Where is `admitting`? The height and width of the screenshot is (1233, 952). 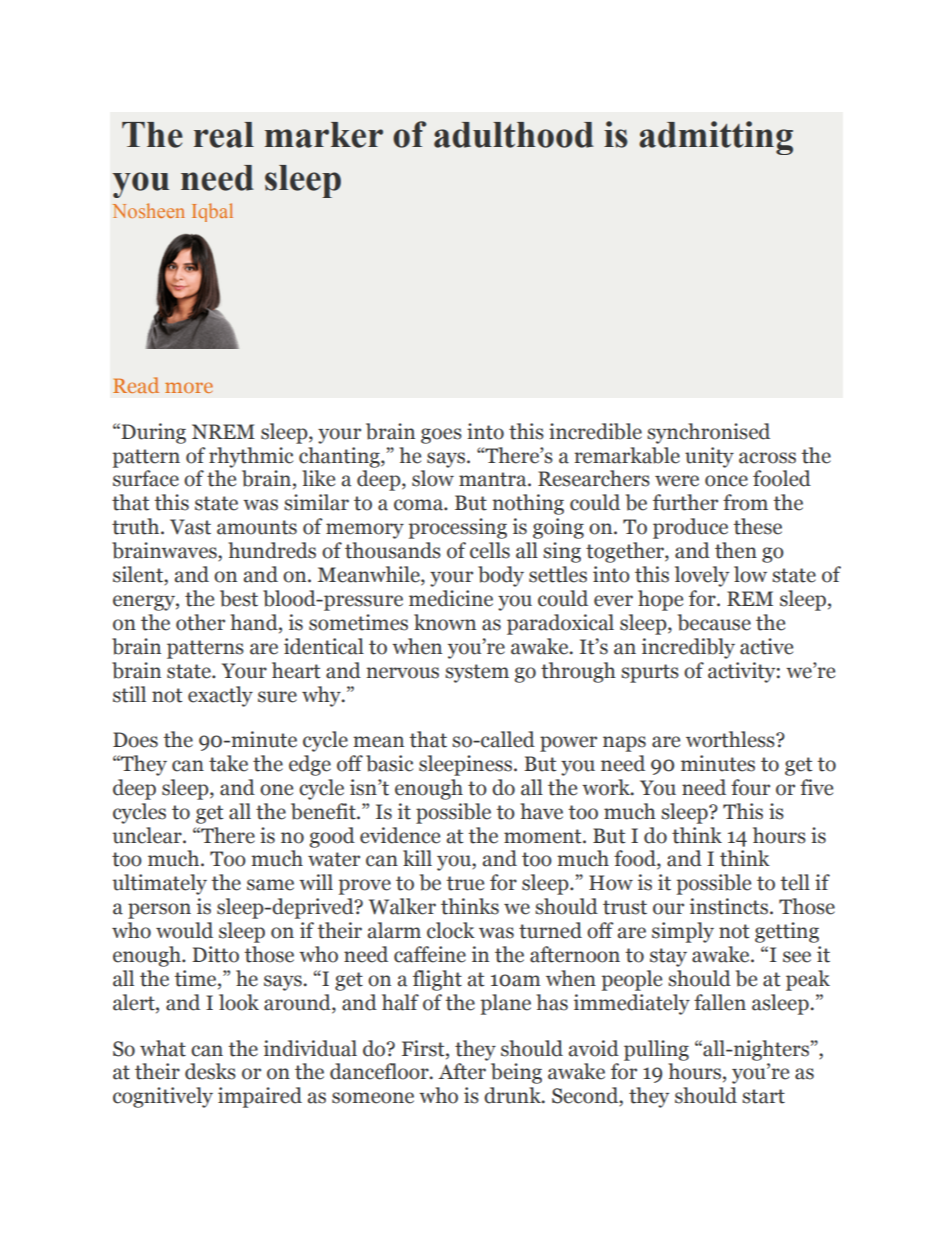
admitting is located at coordinates (716, 138).
